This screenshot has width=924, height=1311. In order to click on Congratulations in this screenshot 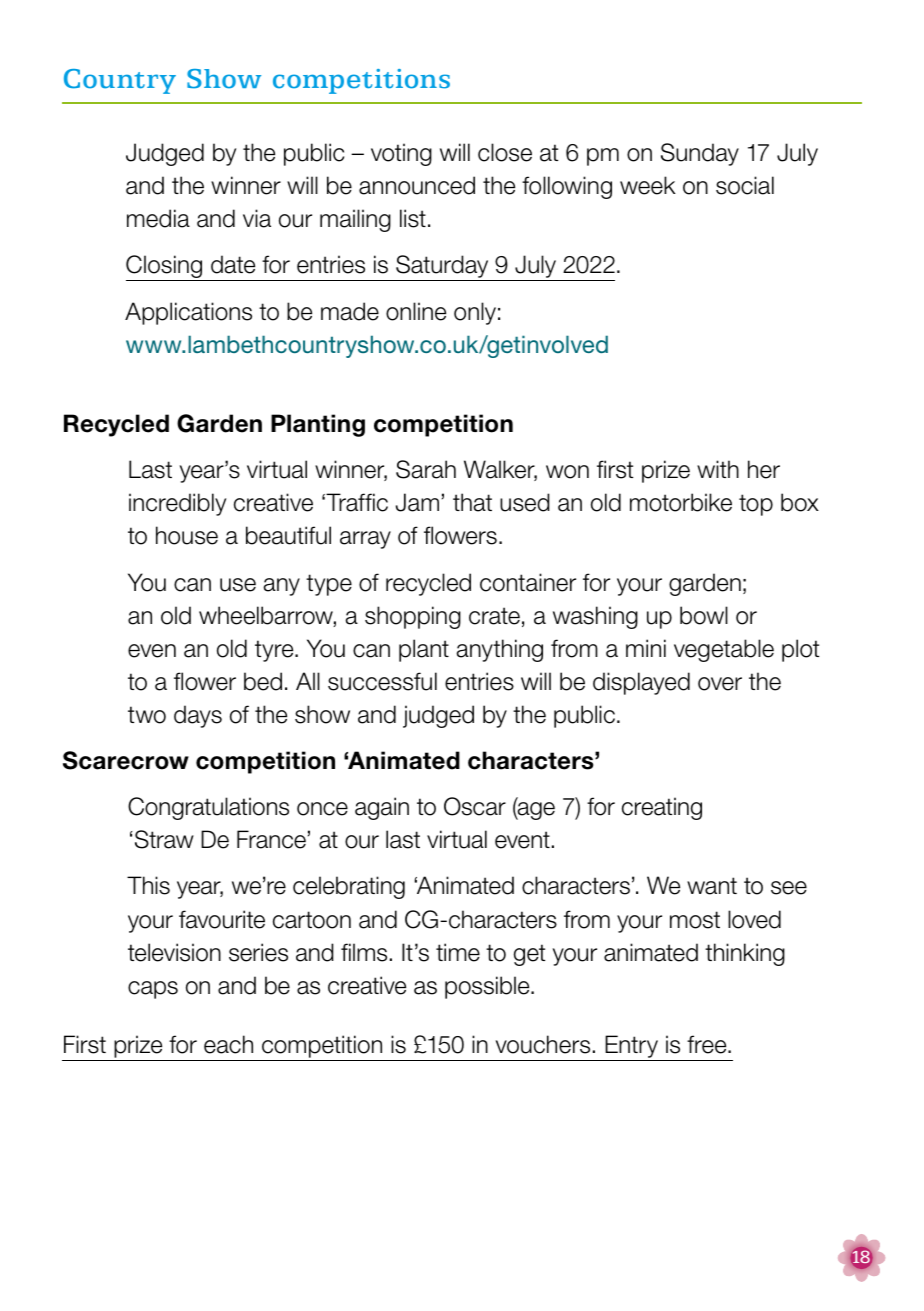, I will do `click(208, 808)`.
